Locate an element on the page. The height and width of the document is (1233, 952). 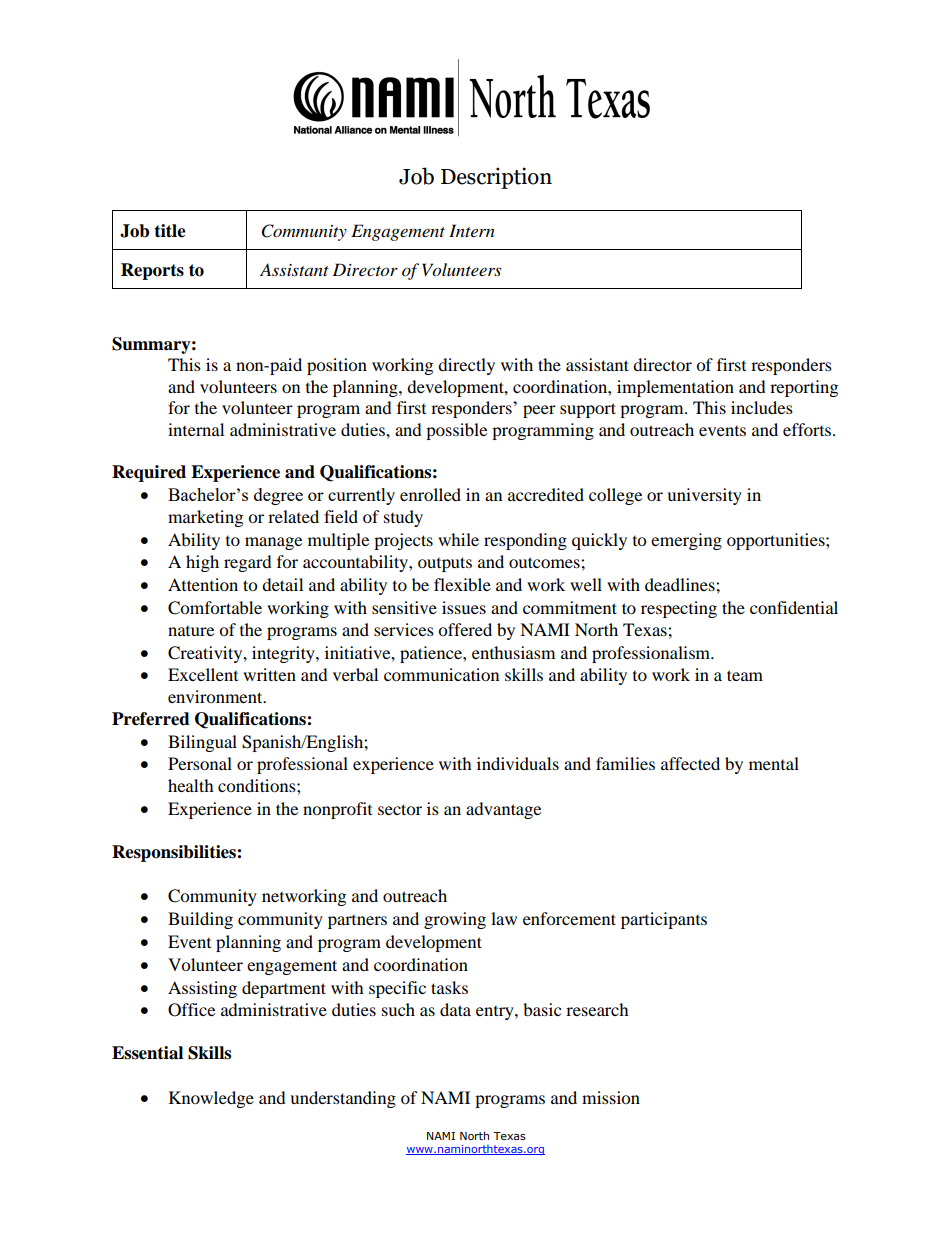
Required is located at coordinates (149, 473).
